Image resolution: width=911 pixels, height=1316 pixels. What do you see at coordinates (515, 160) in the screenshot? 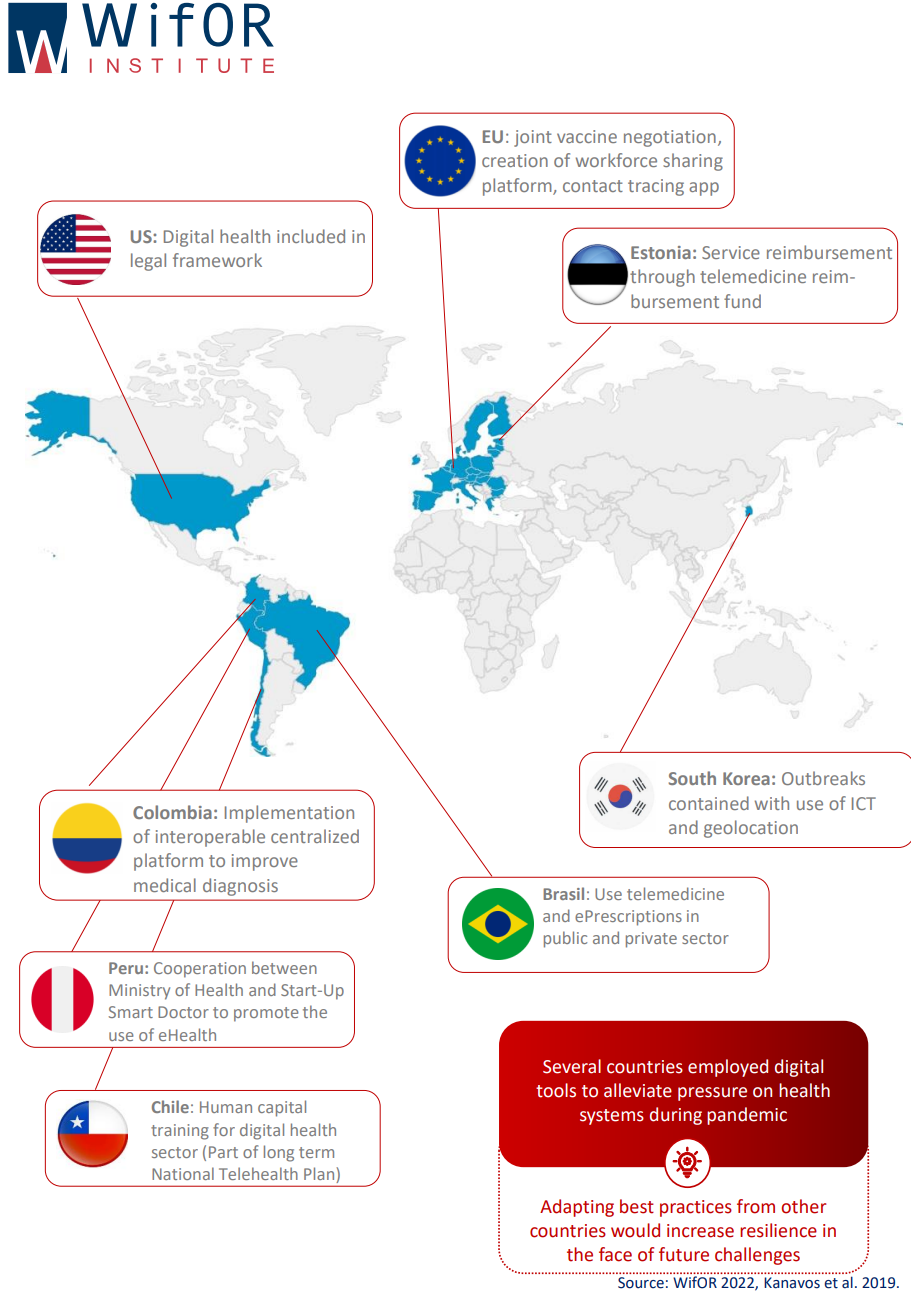
I see `creation` at bounding box center [515, 160].
